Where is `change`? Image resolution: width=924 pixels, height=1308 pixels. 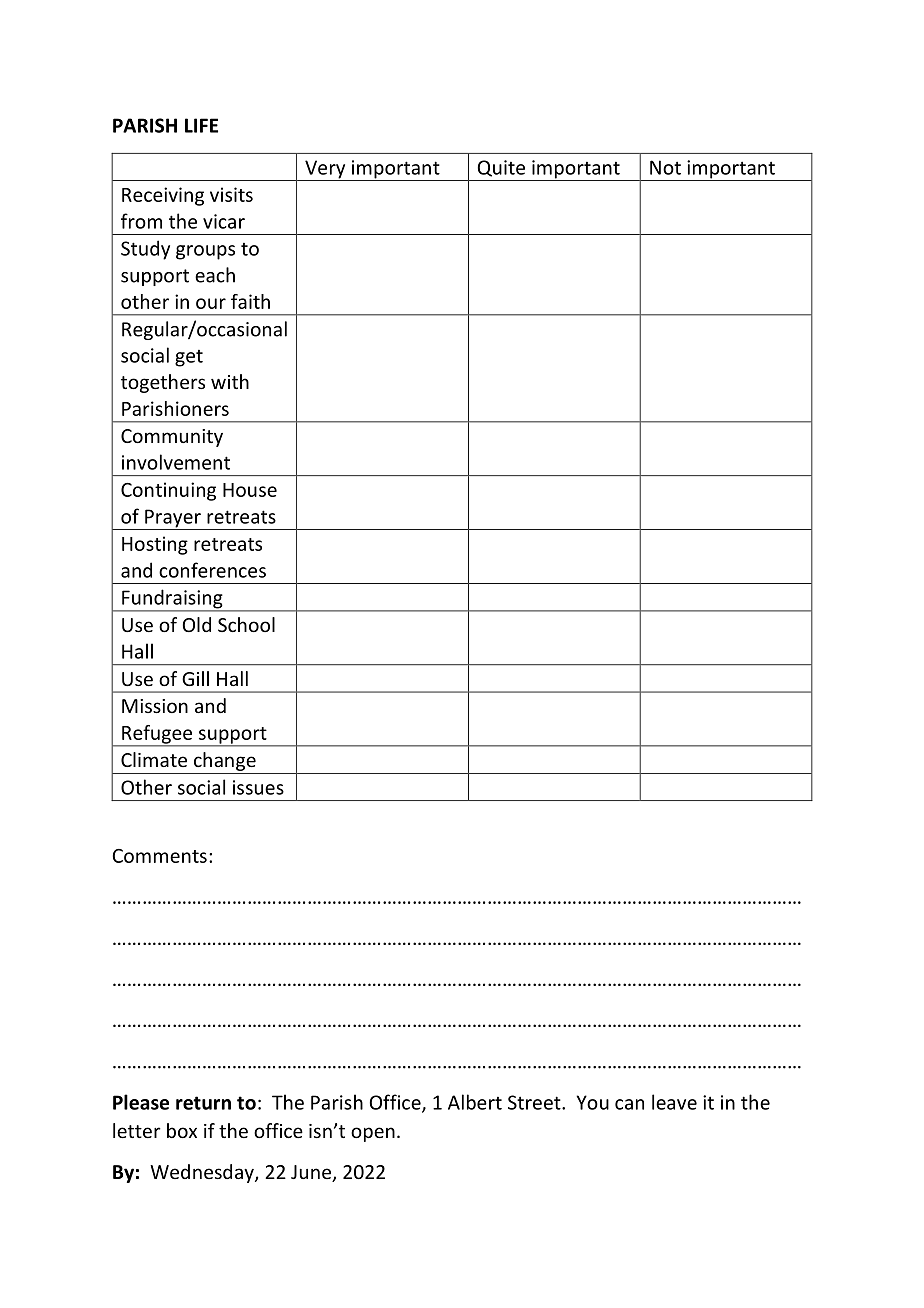 change is located at coordinates (225, 761).
